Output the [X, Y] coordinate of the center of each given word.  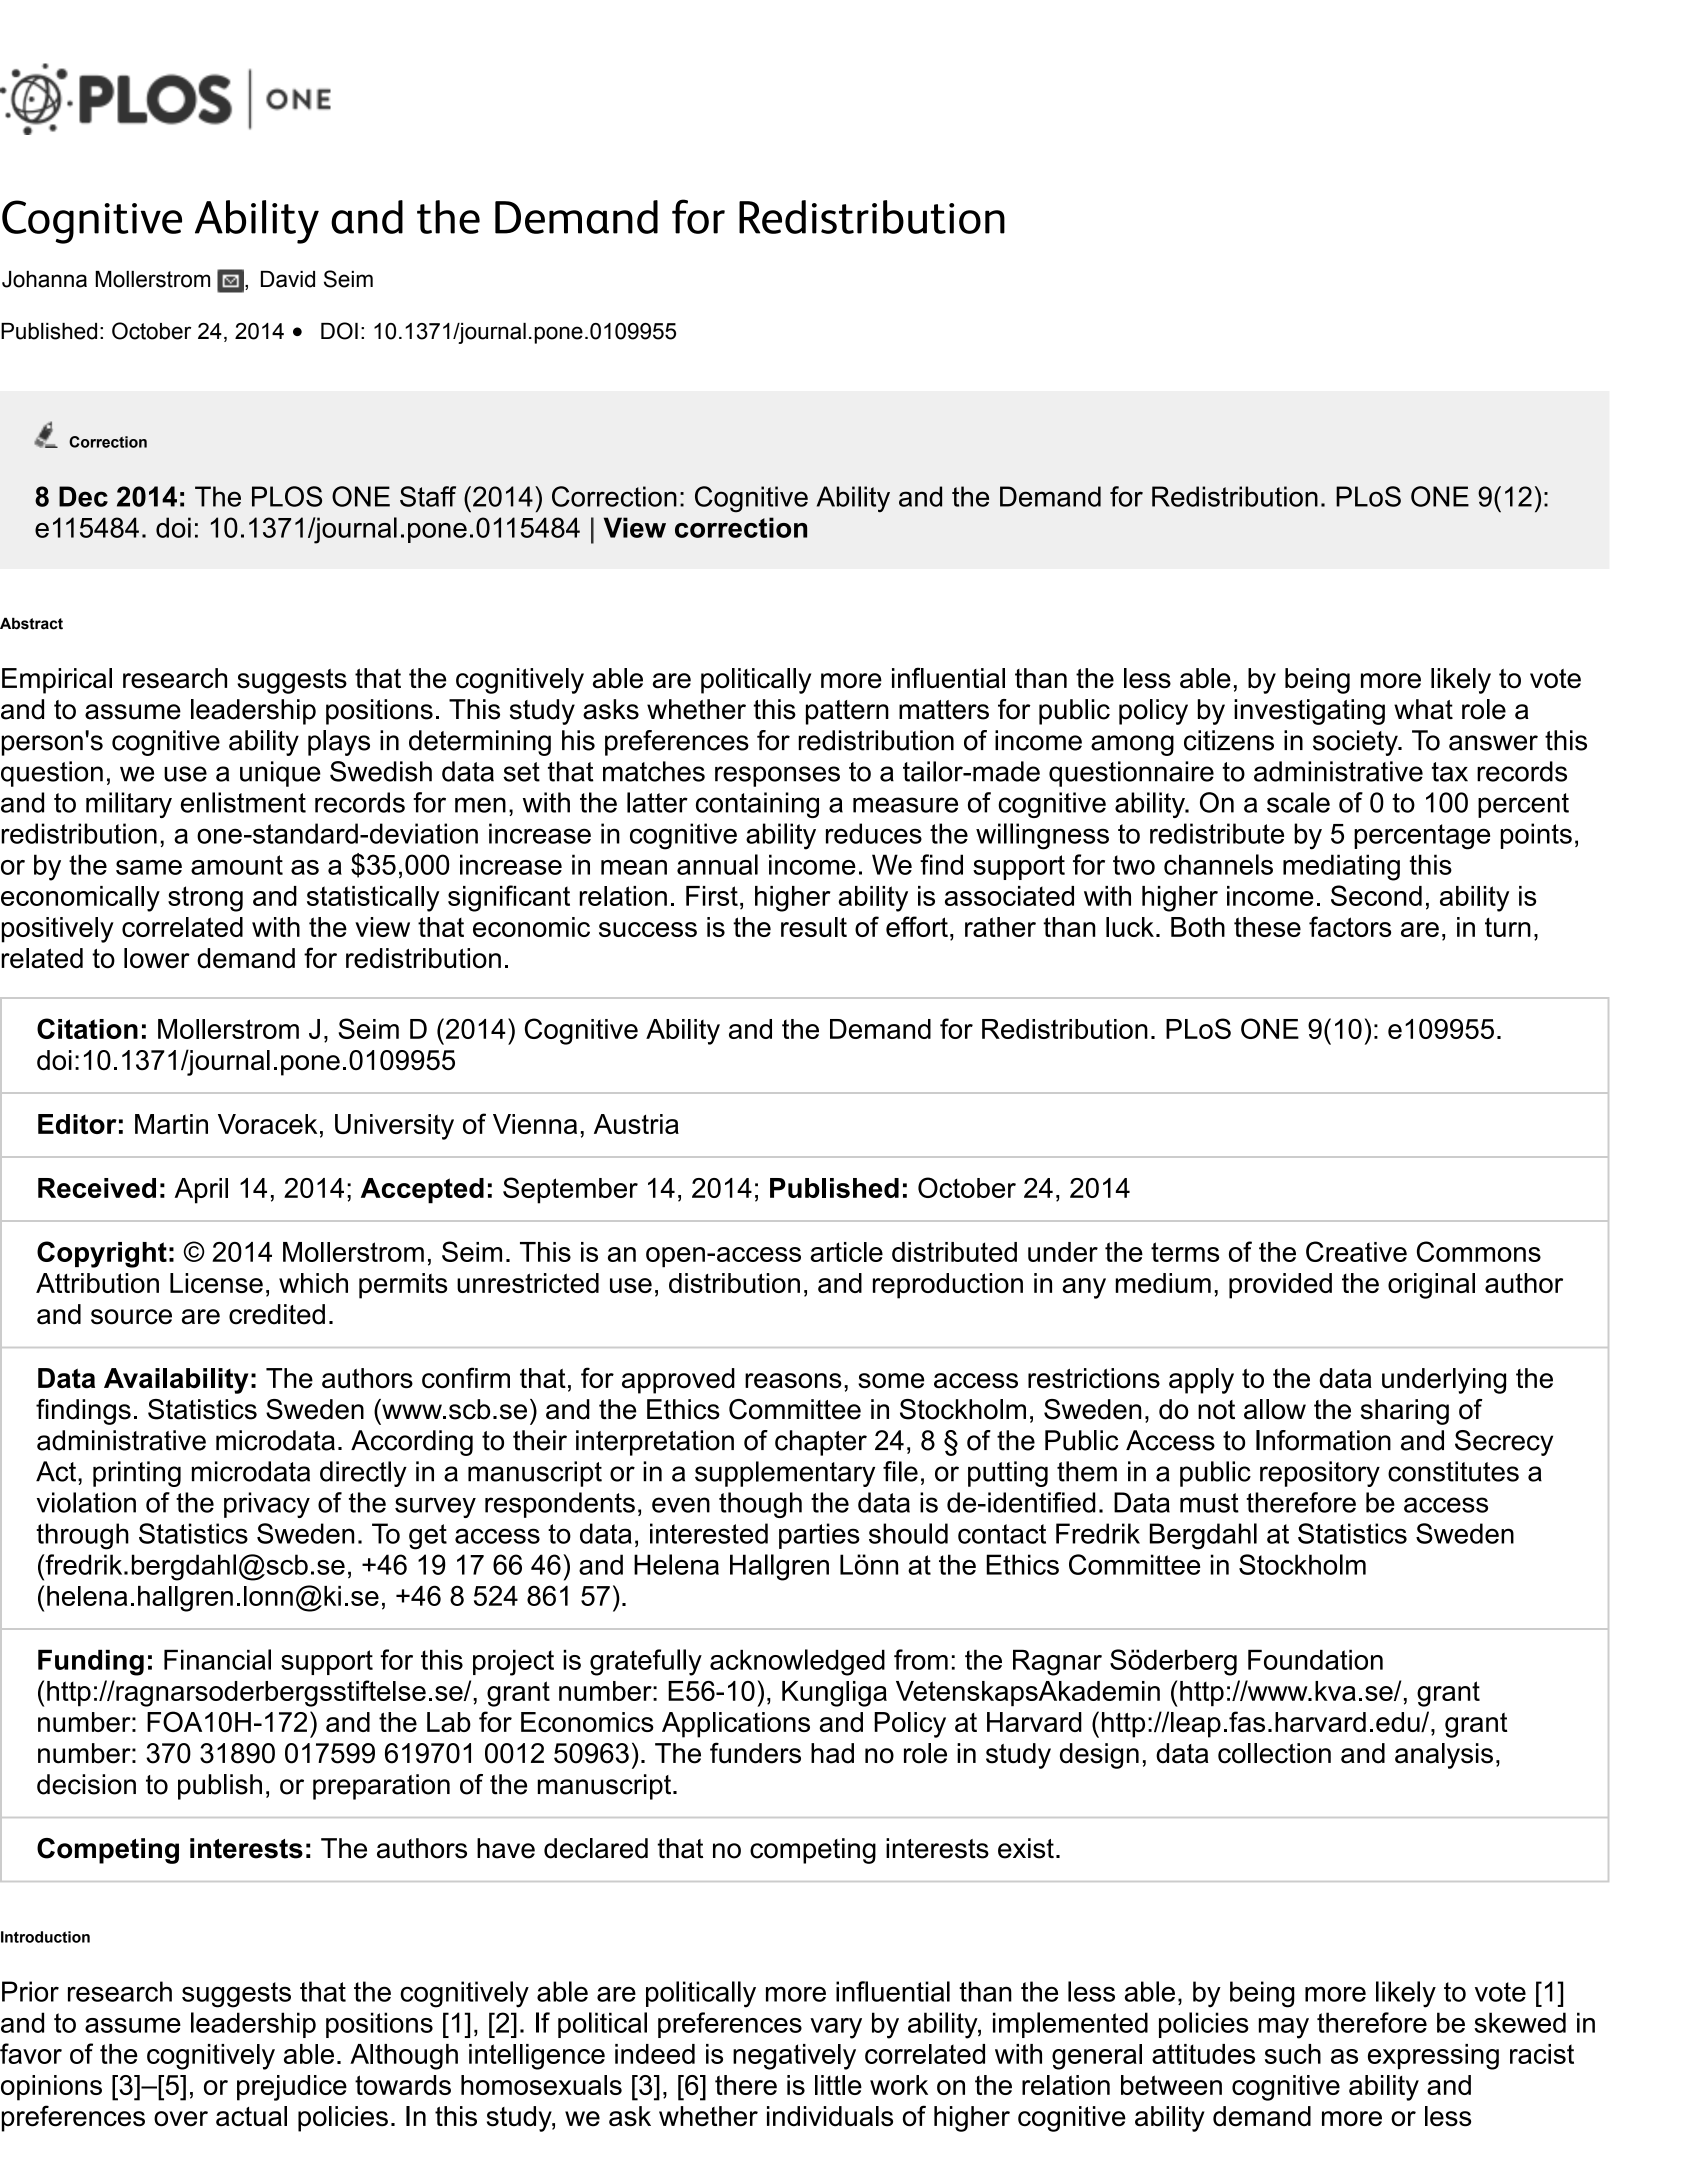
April [201, 1191]
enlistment [243, 802]
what [1423, 709]
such [1293, 2054]
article [847, 1252]
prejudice [292, 2088]
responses [777, 776]
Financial [217, 1659]
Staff [428, 496]
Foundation [1315, 1659]
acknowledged [797, 1662]
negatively [794, 2057]
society [1356, 743]
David [288, 279]
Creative [1356, 1251]
